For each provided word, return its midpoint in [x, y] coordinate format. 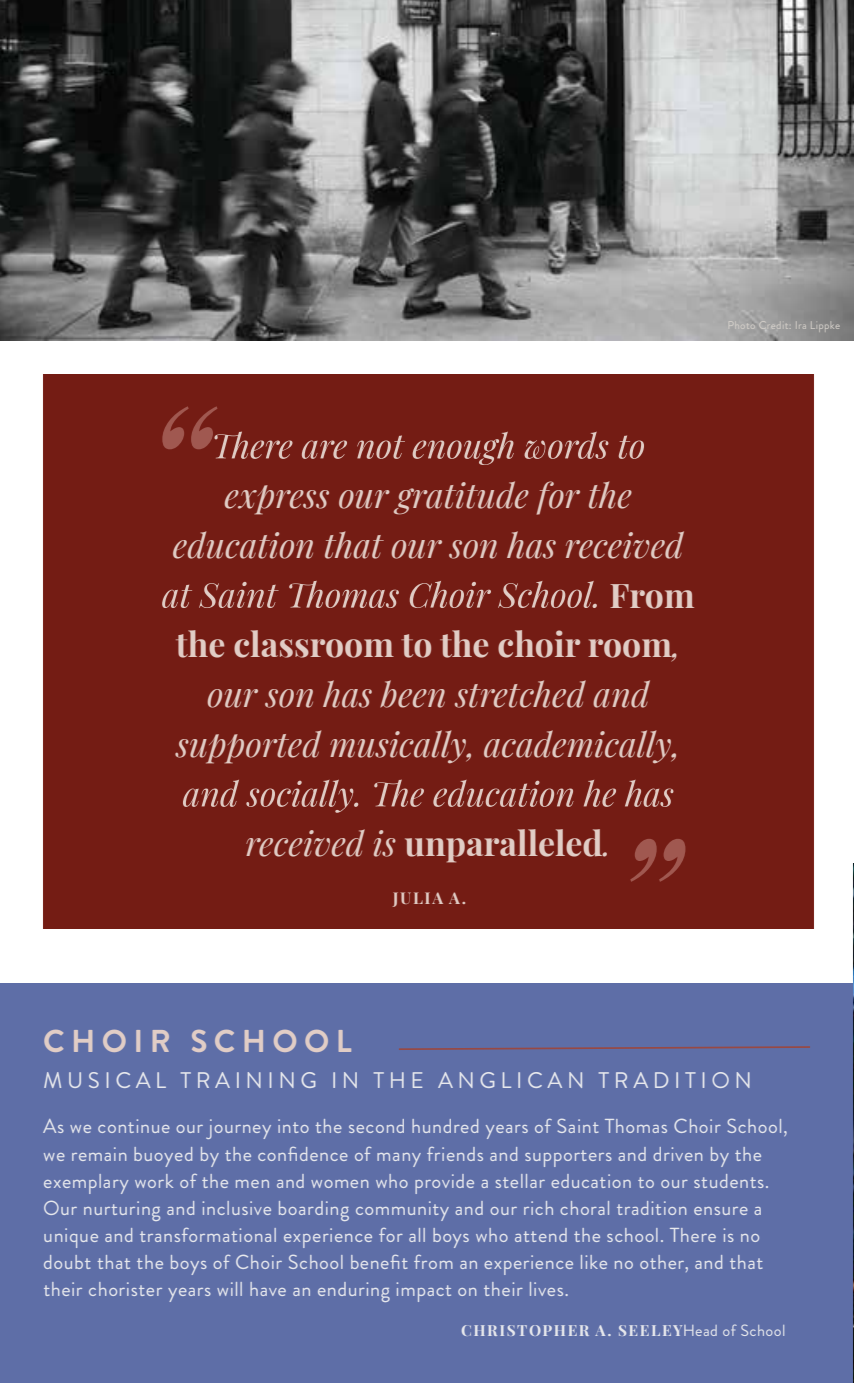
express [276, 500]
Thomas [636, 1126]
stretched [520, 694]
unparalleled [505, 846]
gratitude [461, 498]
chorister [125, 1289]
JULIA [418, 899]
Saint [578, 1126]
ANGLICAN [510, 1080]
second [376, 1126]
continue [134, 1126]
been [412, 694]
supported [248, 747]
